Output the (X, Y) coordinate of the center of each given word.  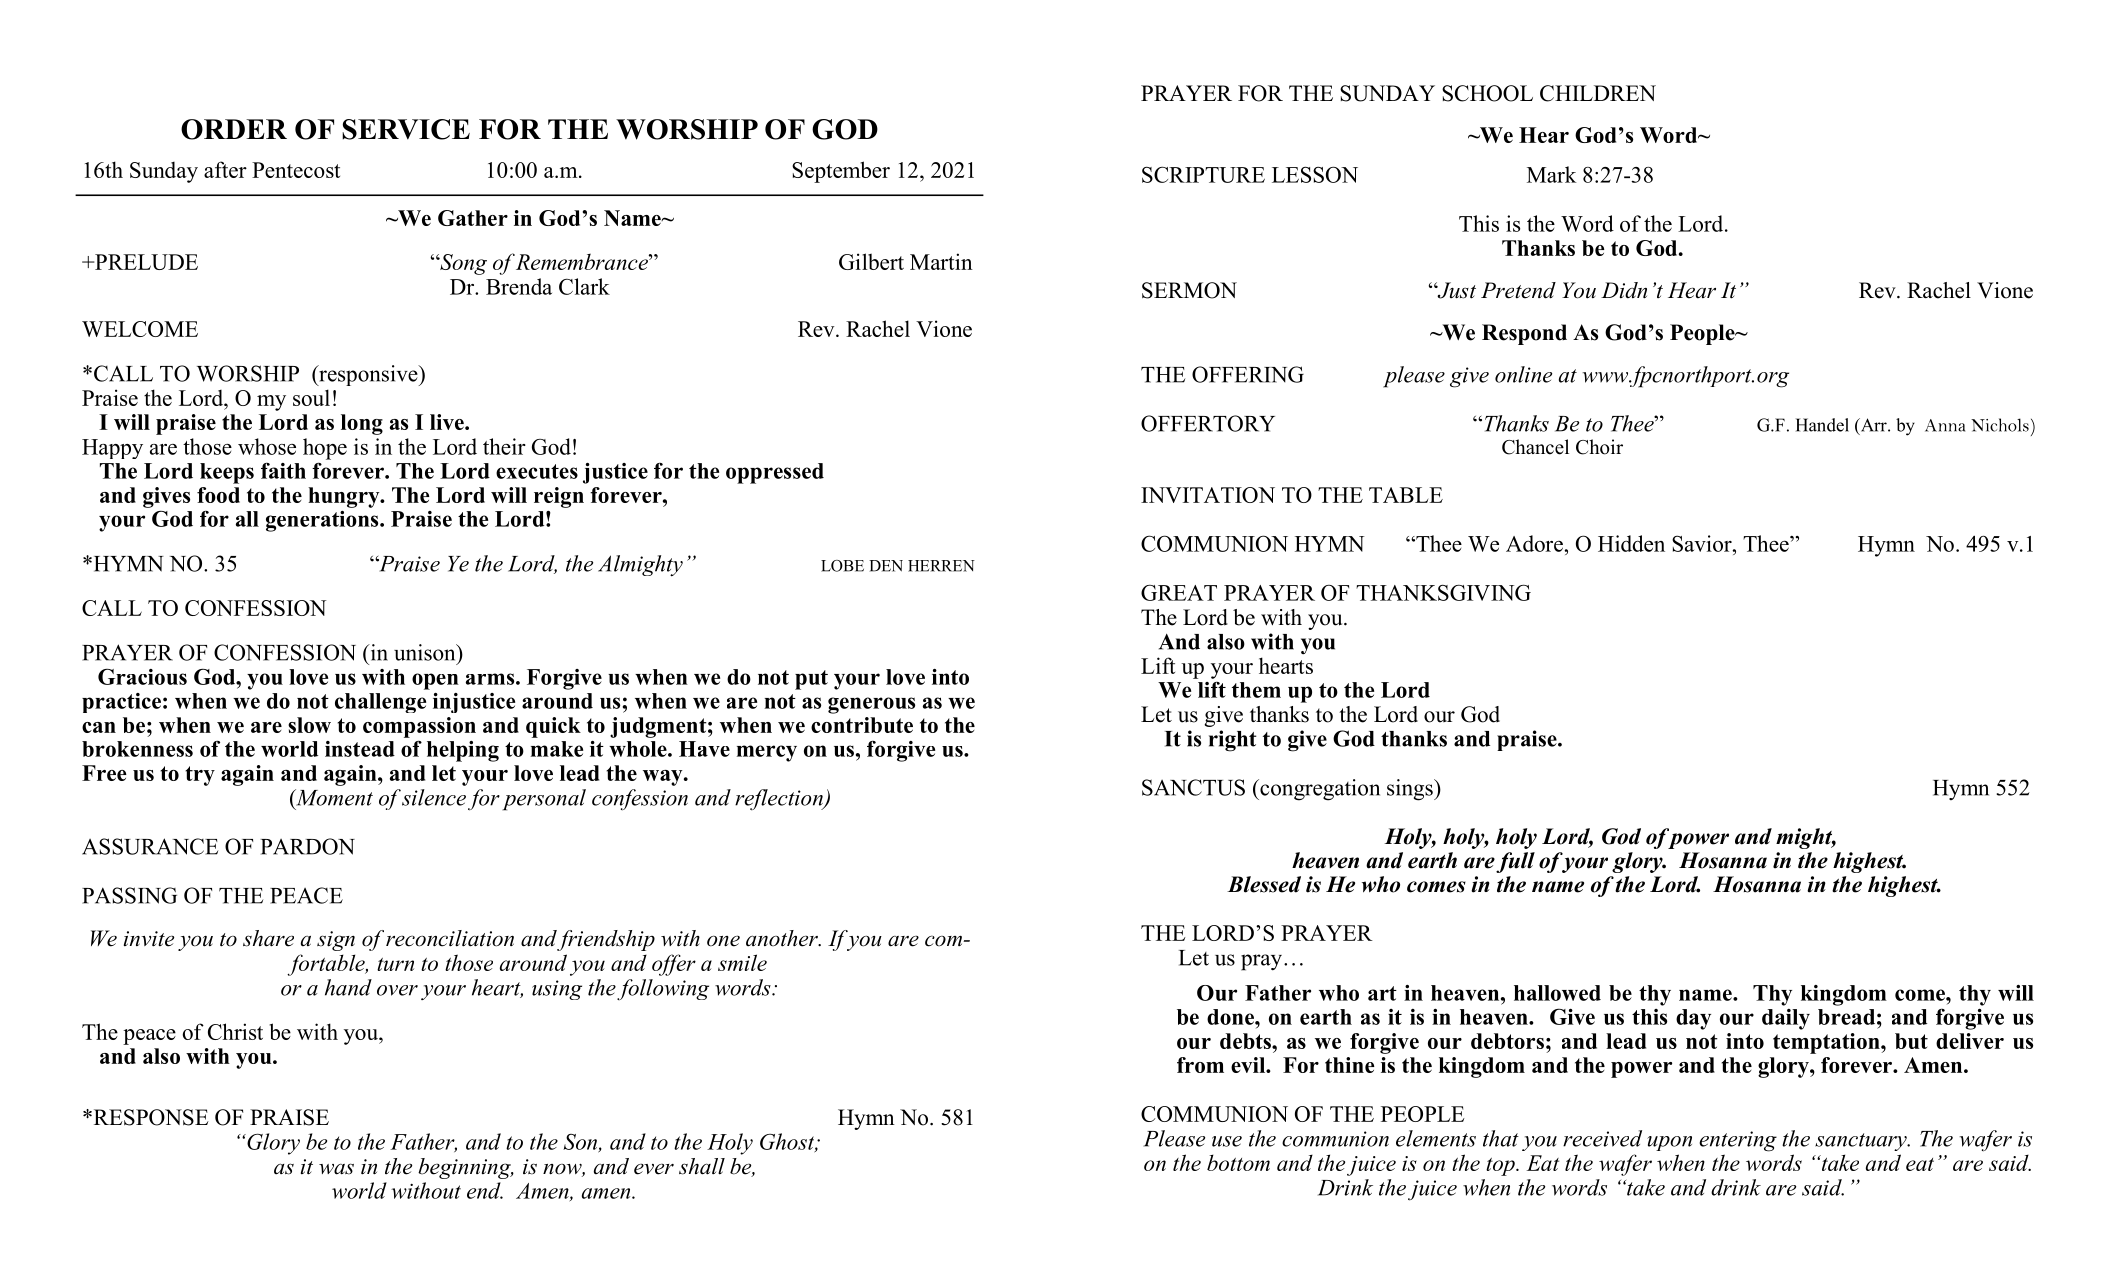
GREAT (1179, 593)
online (1523, 374)
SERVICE (406, 129)
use (1227, 1141)
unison (426, 652)
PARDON (308, 846)
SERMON (1189, 290)
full (1515, 862)
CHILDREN (1598, 93)
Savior (1703, 543)
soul (311, 397)
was (336, 1169)
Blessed (1264, 884)
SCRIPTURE (1203, 174)
